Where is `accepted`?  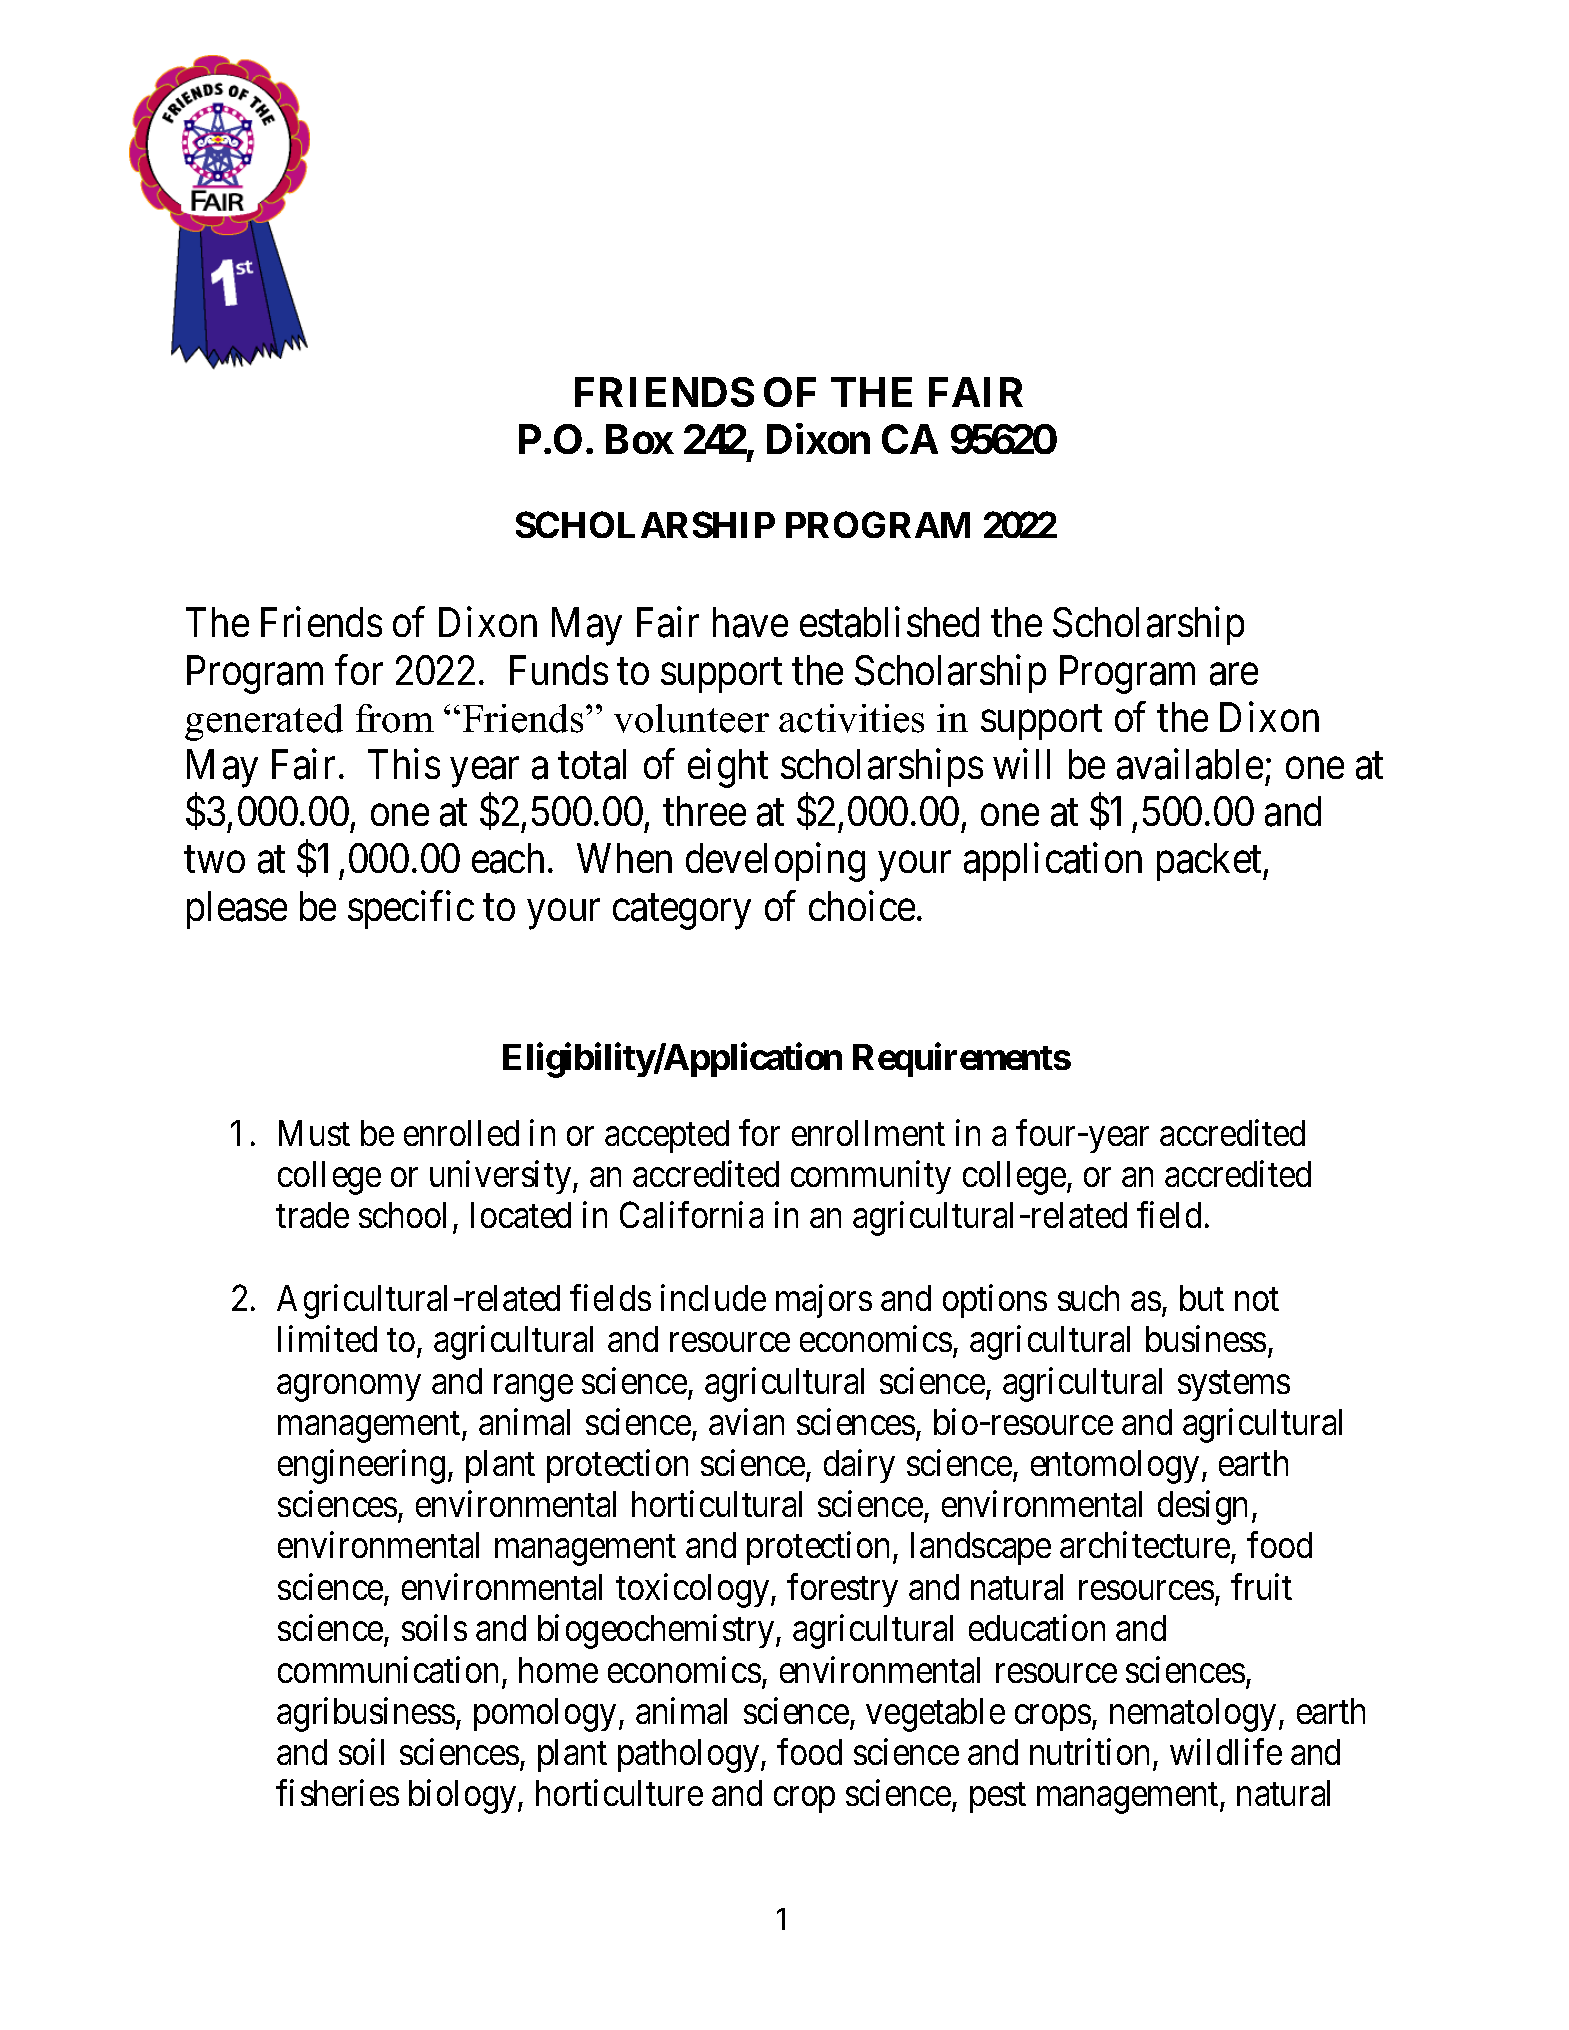
accepted is located at coordinates (667, 1136).
